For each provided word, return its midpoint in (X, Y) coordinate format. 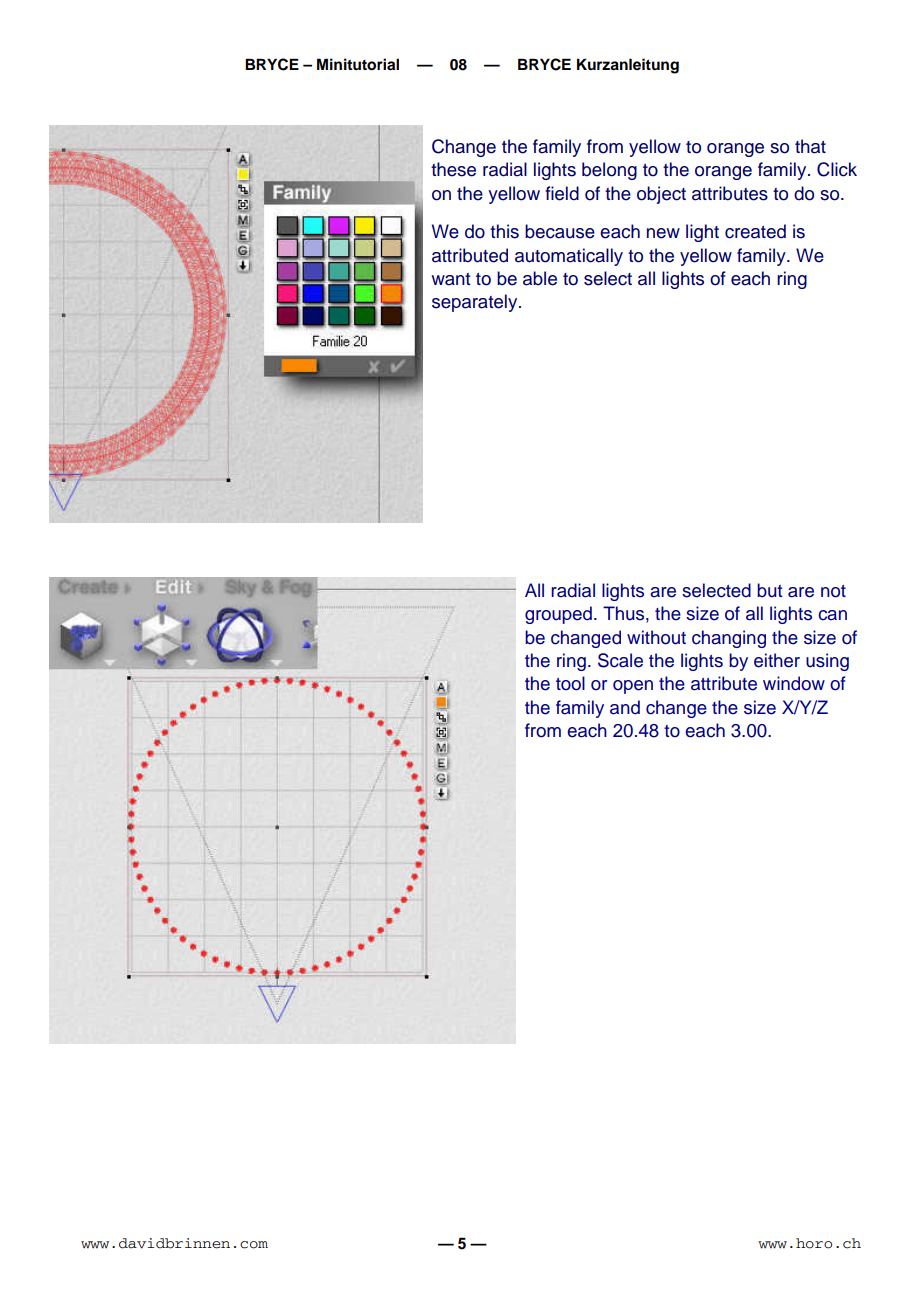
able (540, 278)
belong (609, 171)
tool (570, 683)
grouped (558, 615)
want (450, 279)
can (832, 615)
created (755, 231)
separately (476, 303)
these (453, 169)
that (810, 146)
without (656, 637)
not (833, 591)
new (663, 233)
